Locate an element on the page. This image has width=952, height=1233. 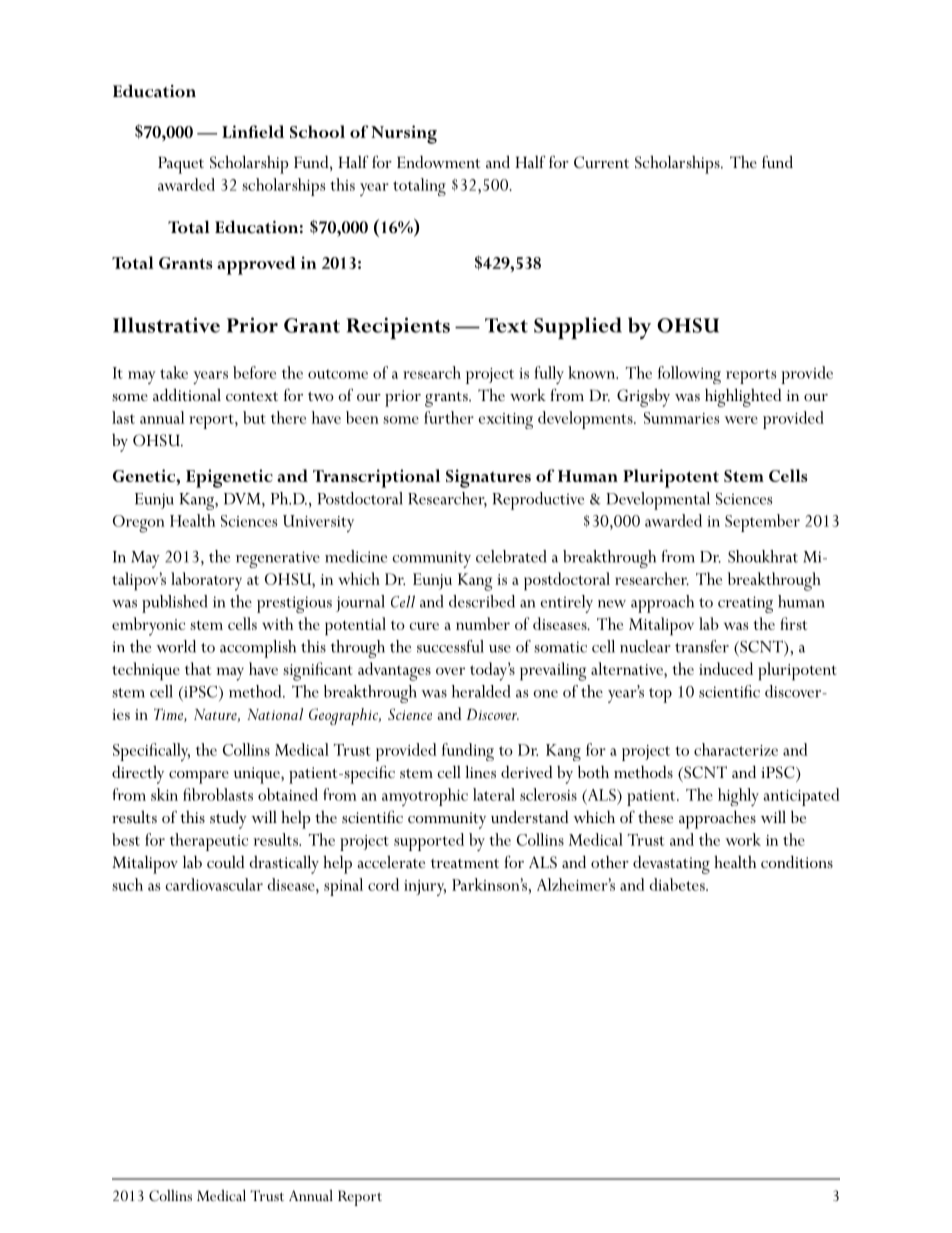
treatment is located at coordinates (465, 863).
